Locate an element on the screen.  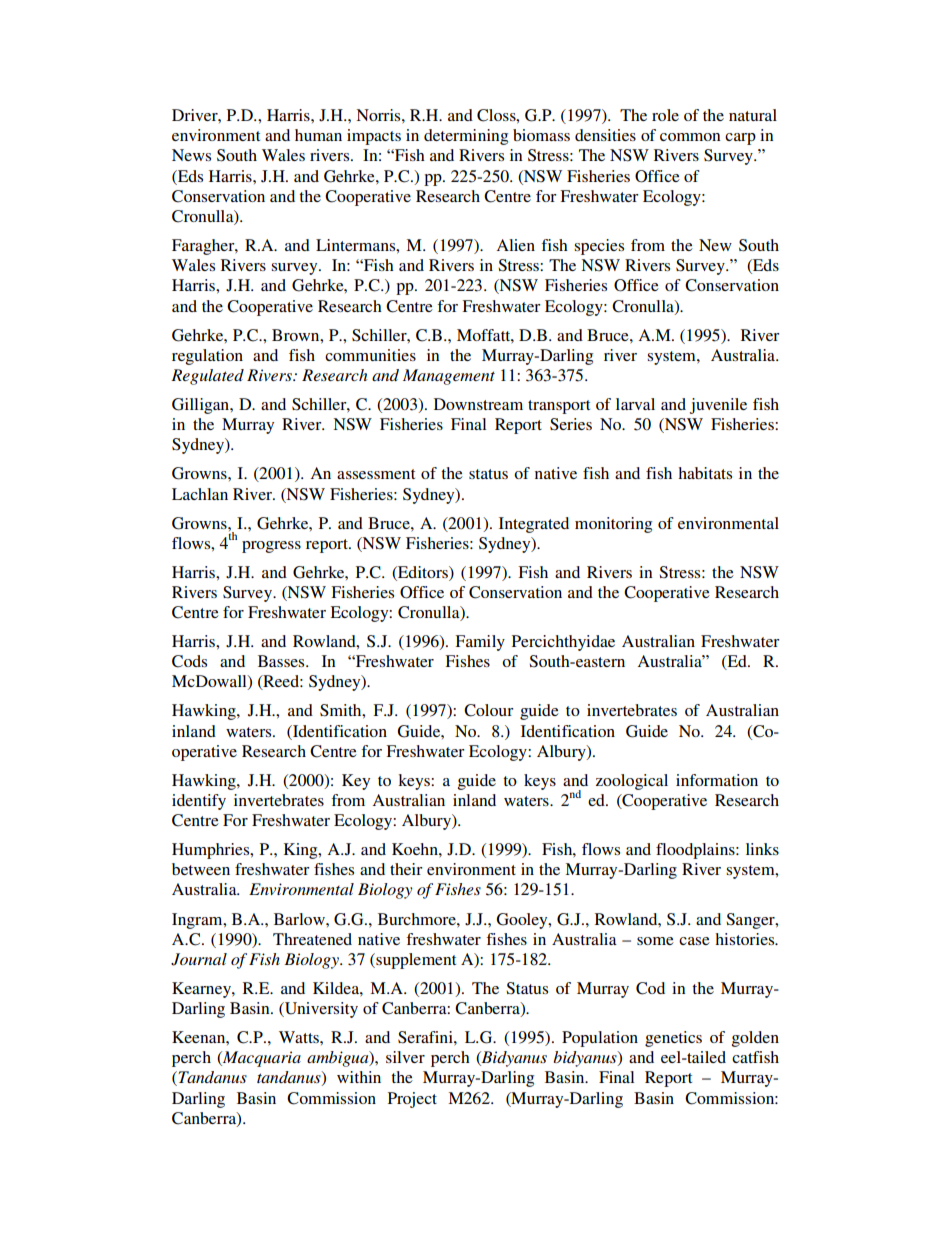
Watts is located at coordinates (300, 1037).
